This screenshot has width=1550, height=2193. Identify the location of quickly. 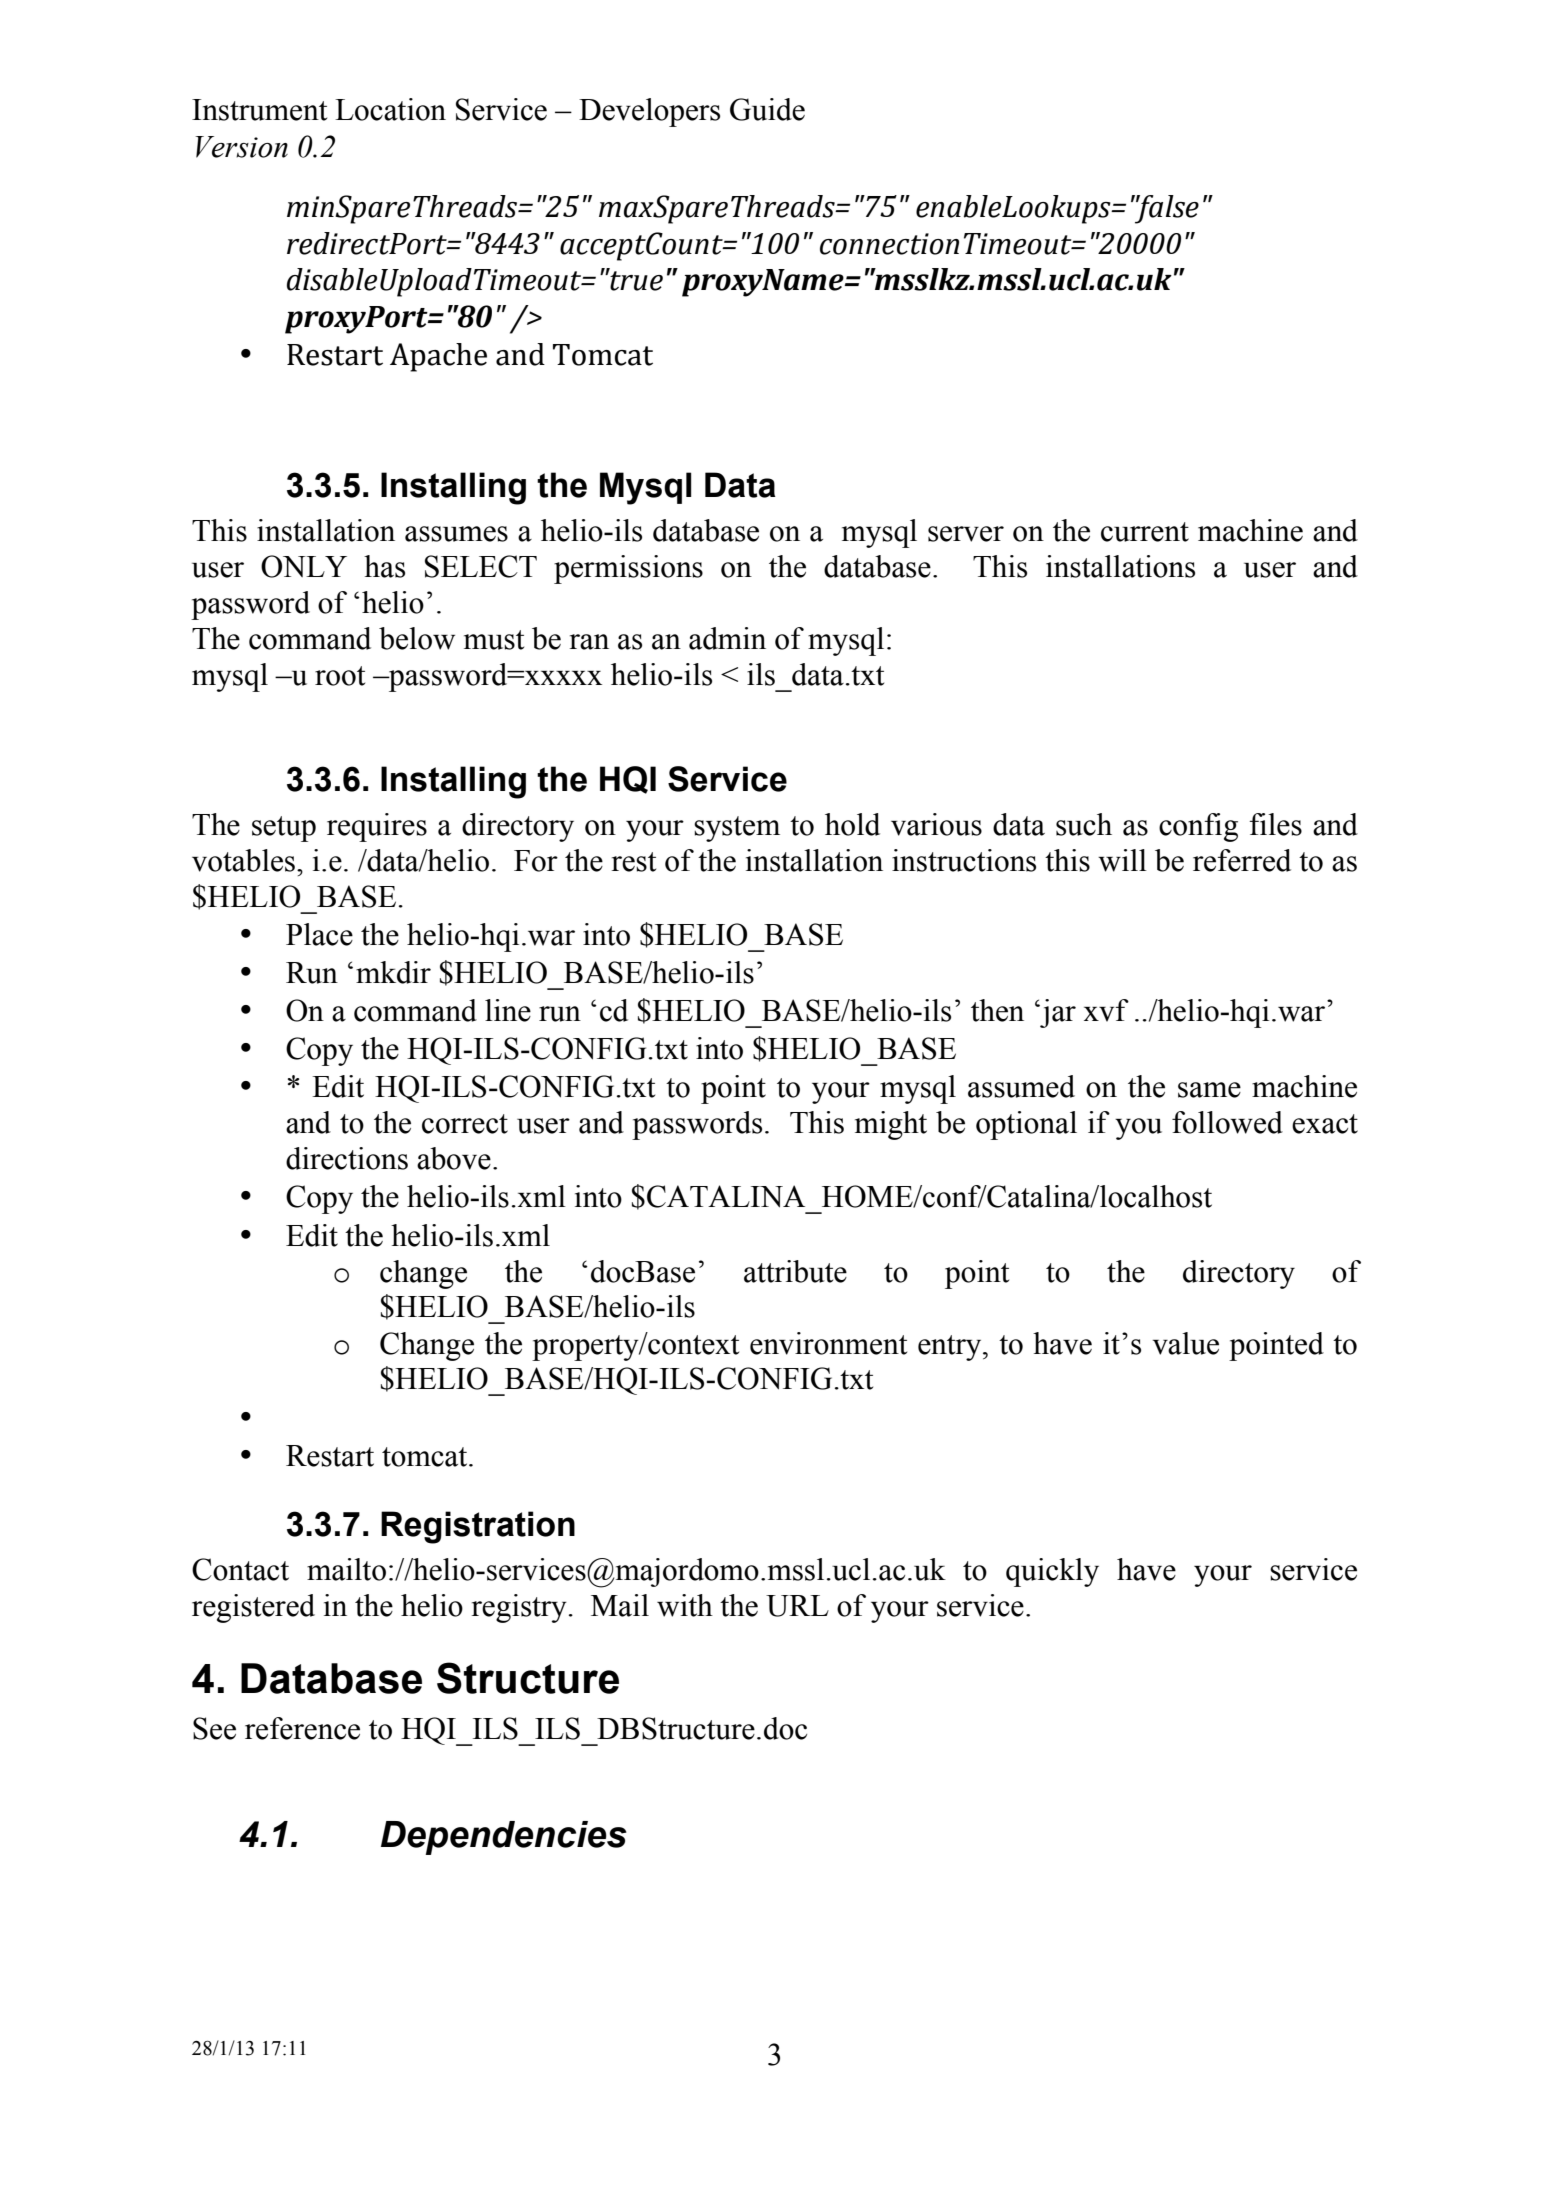
(1052, 1572).
